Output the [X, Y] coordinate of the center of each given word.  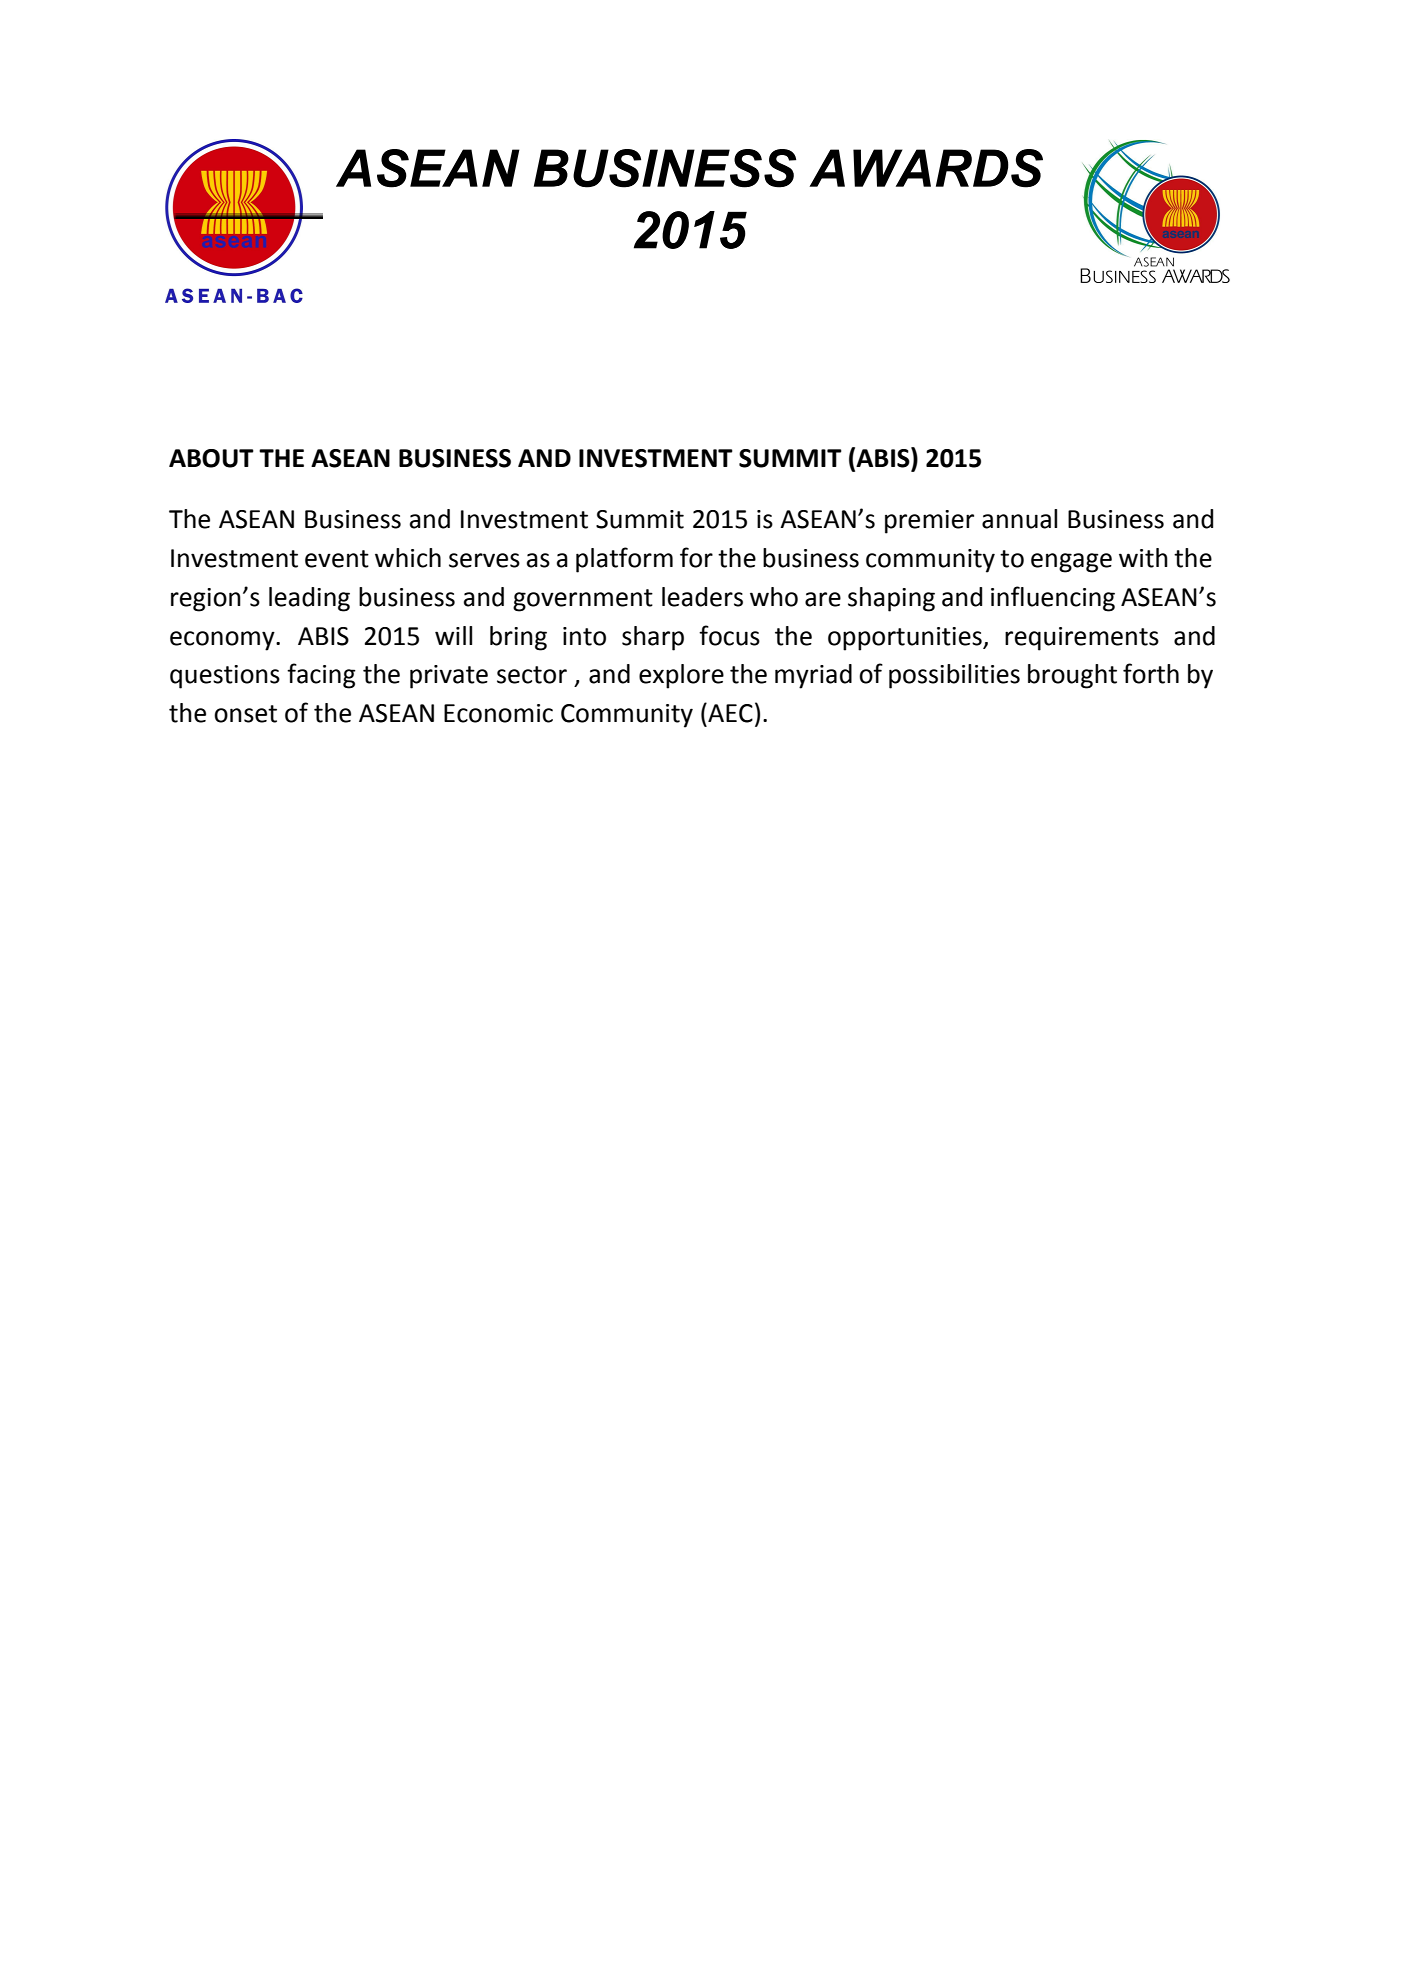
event [337, 559]
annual [1019, 519]
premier [929, 522]
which [408, 558]
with [1143, 558]
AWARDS [926, 168]
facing [321, 676]
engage [1071, 563]
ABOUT [211, 458]
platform [624, 560]
